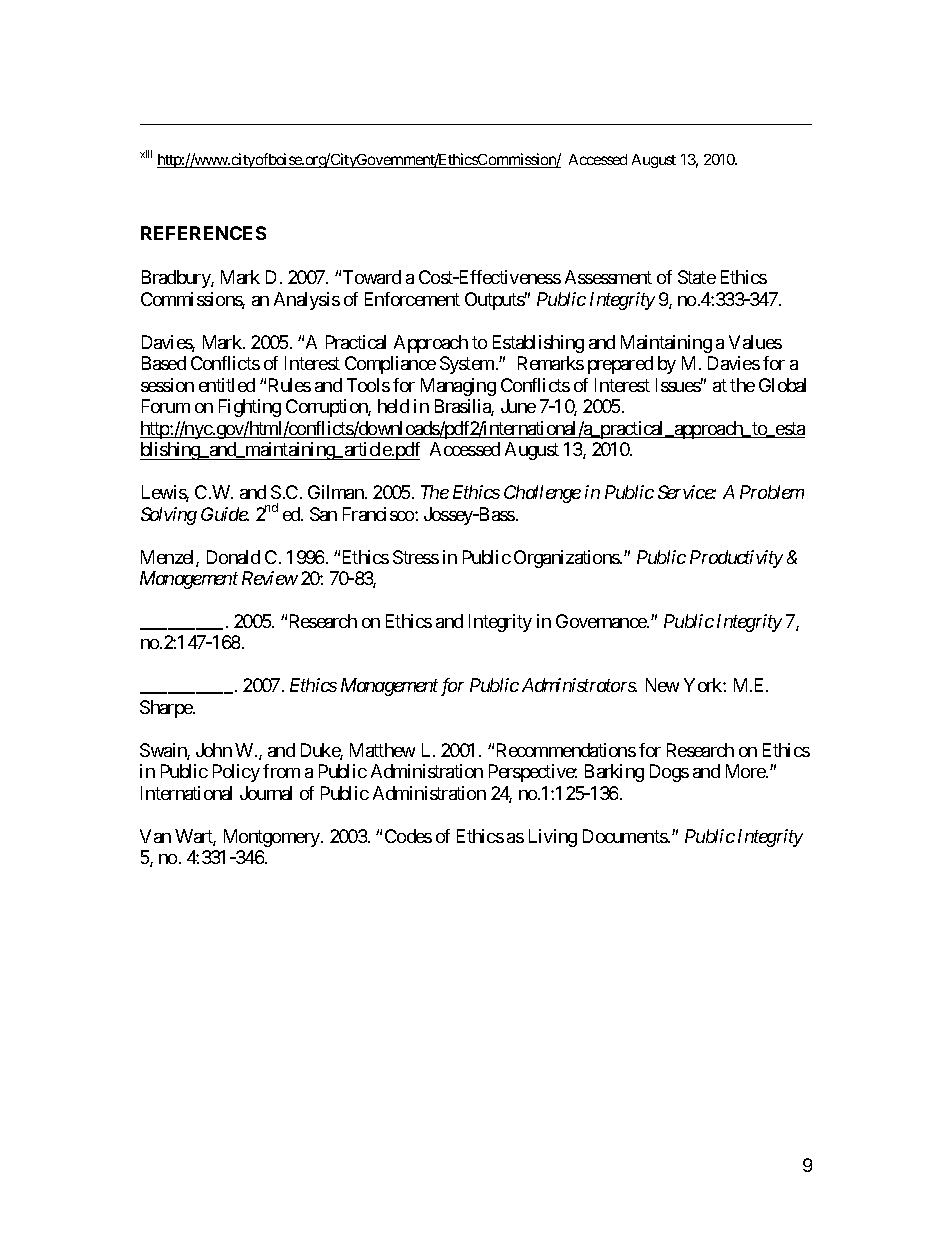 The width and height of the screenshot is (952, 1233). I want to click on State, so click(697, 277).
